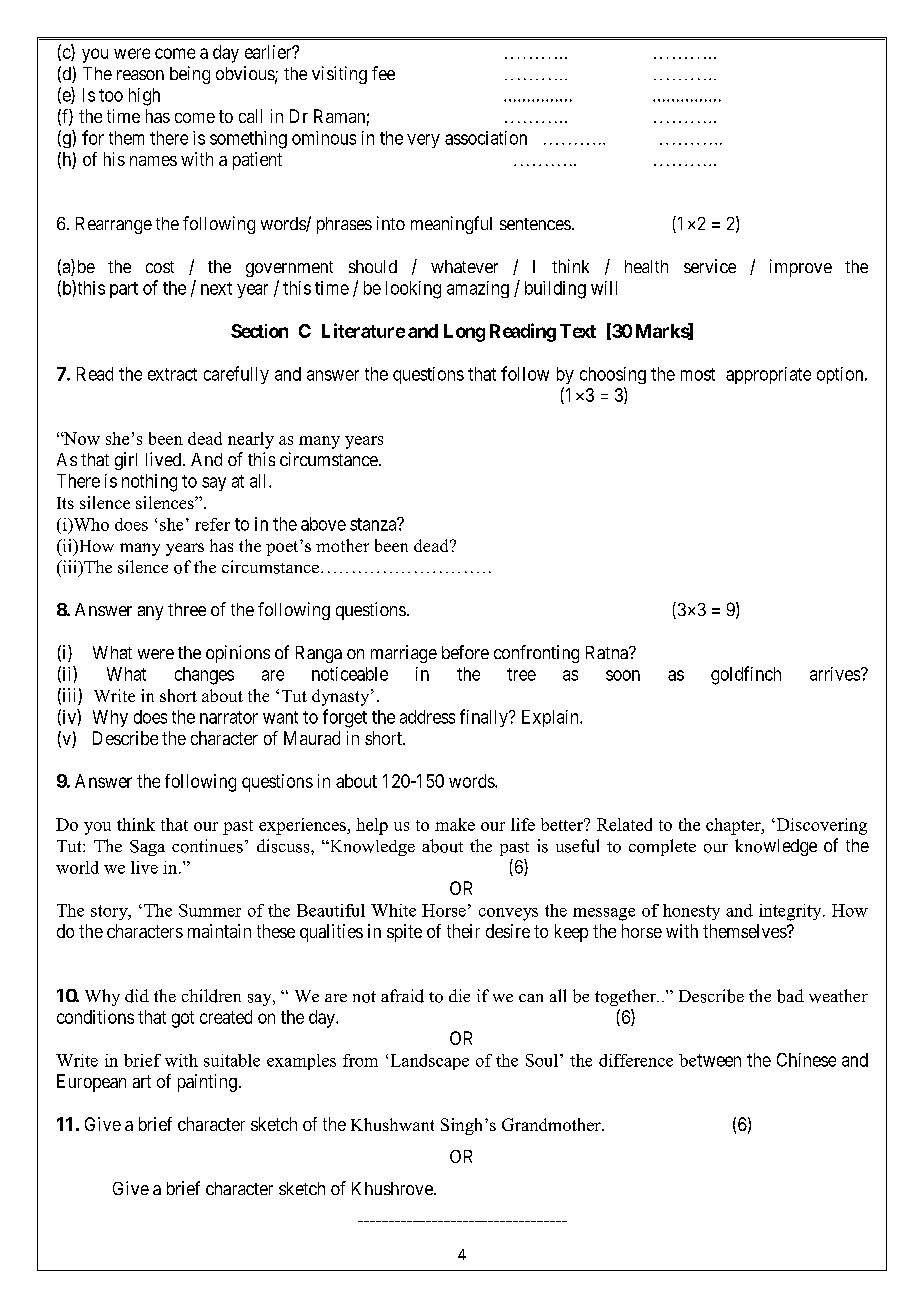 The width and height of the image is (924, 1308). What do you see at coordinates (710, 266) in the image?
I see `service` at bounding box center [710, 266].
